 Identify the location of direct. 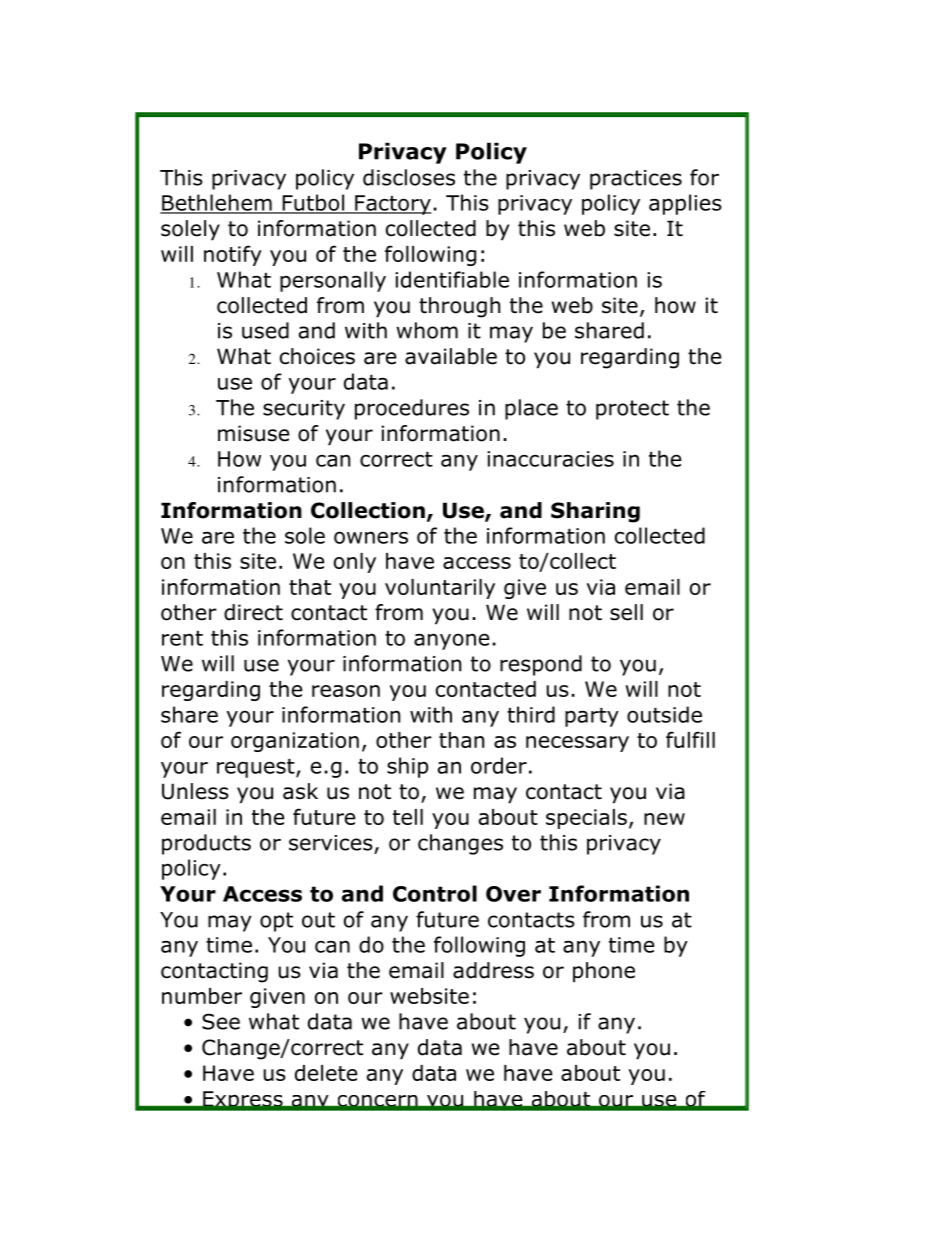
(253, 612).
